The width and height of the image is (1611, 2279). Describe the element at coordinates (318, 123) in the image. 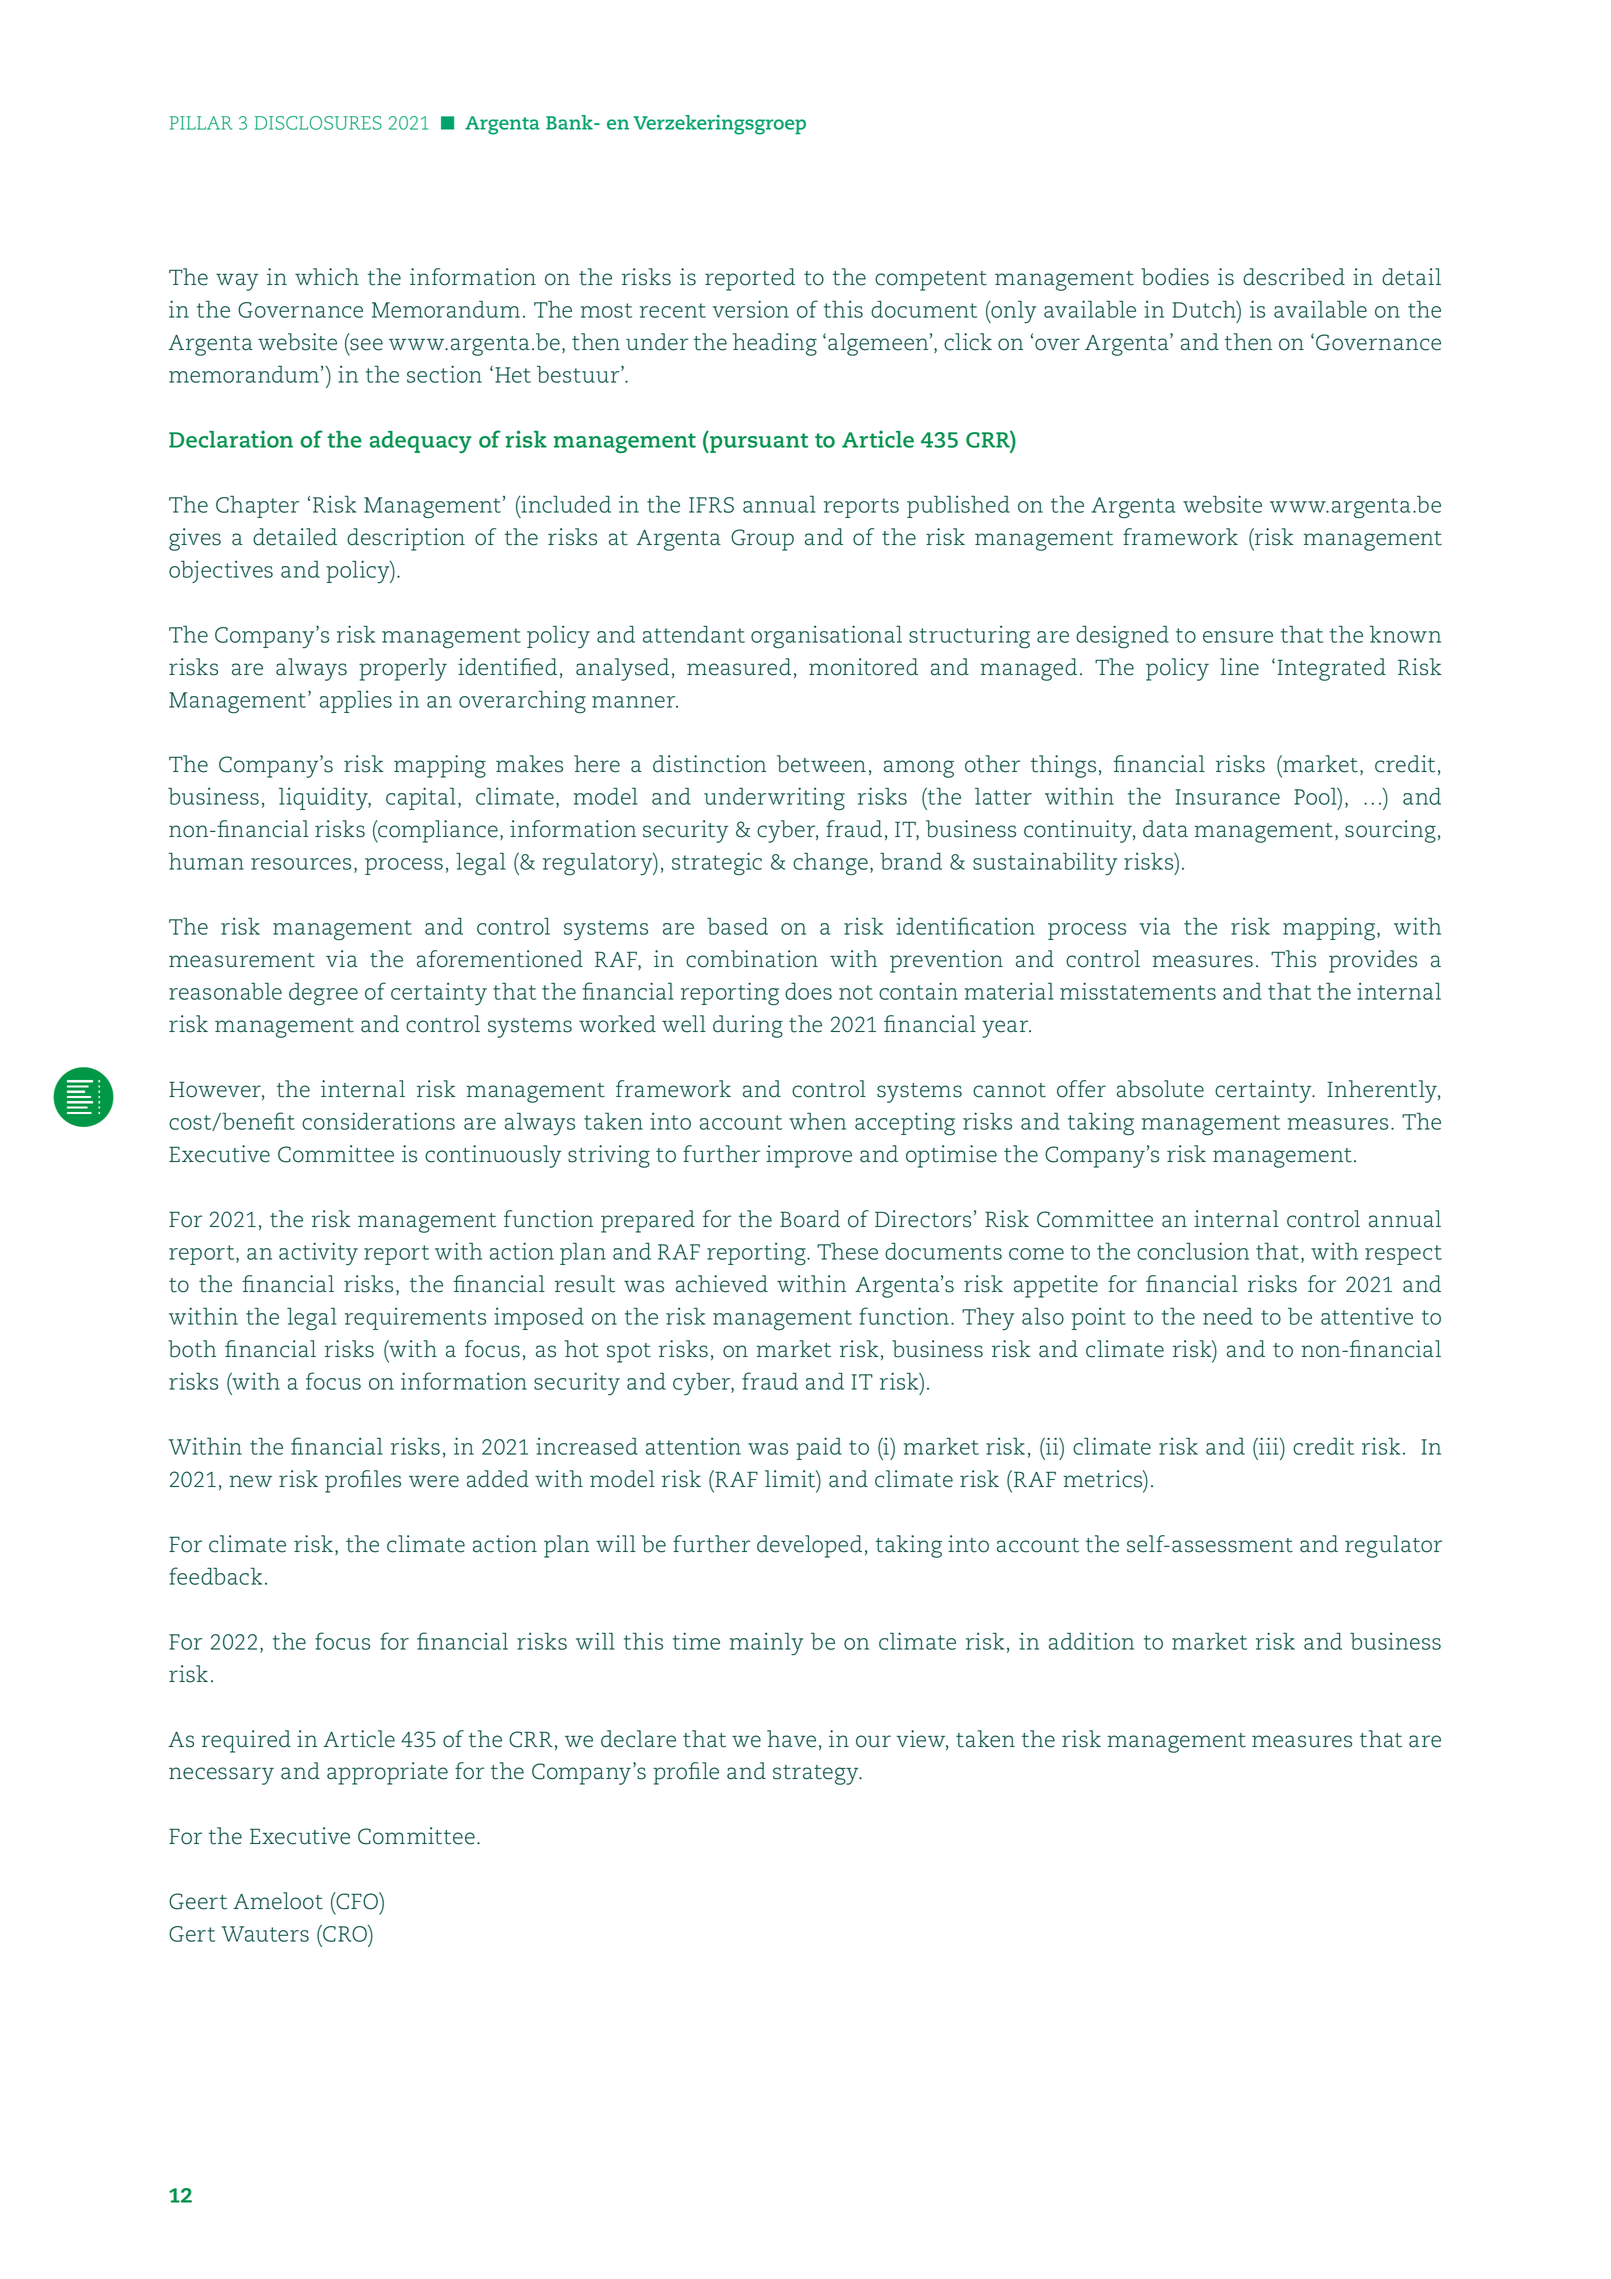

I see `DISCLOSURES` at that location.
